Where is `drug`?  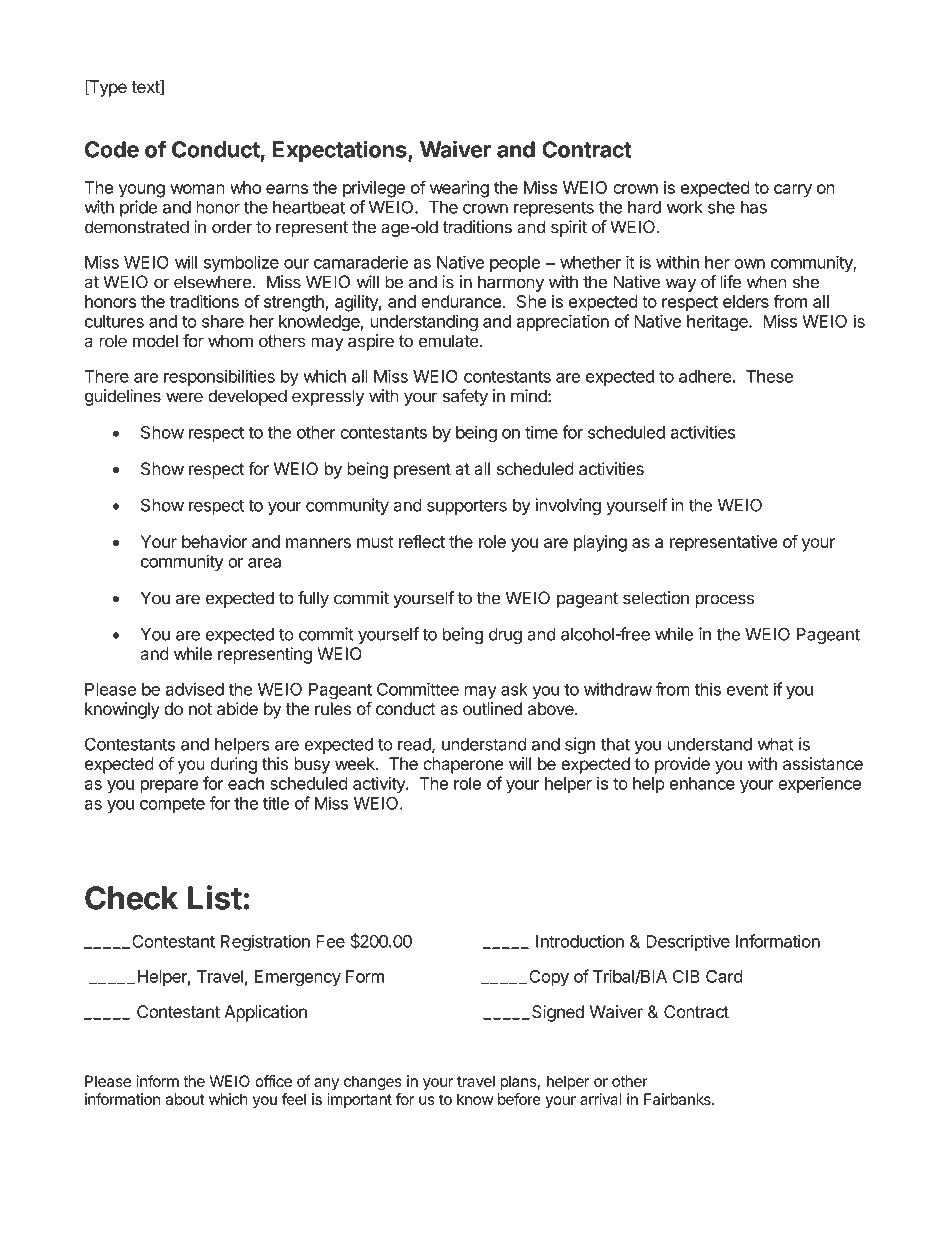
drug is located at coordinates (505, 636).
